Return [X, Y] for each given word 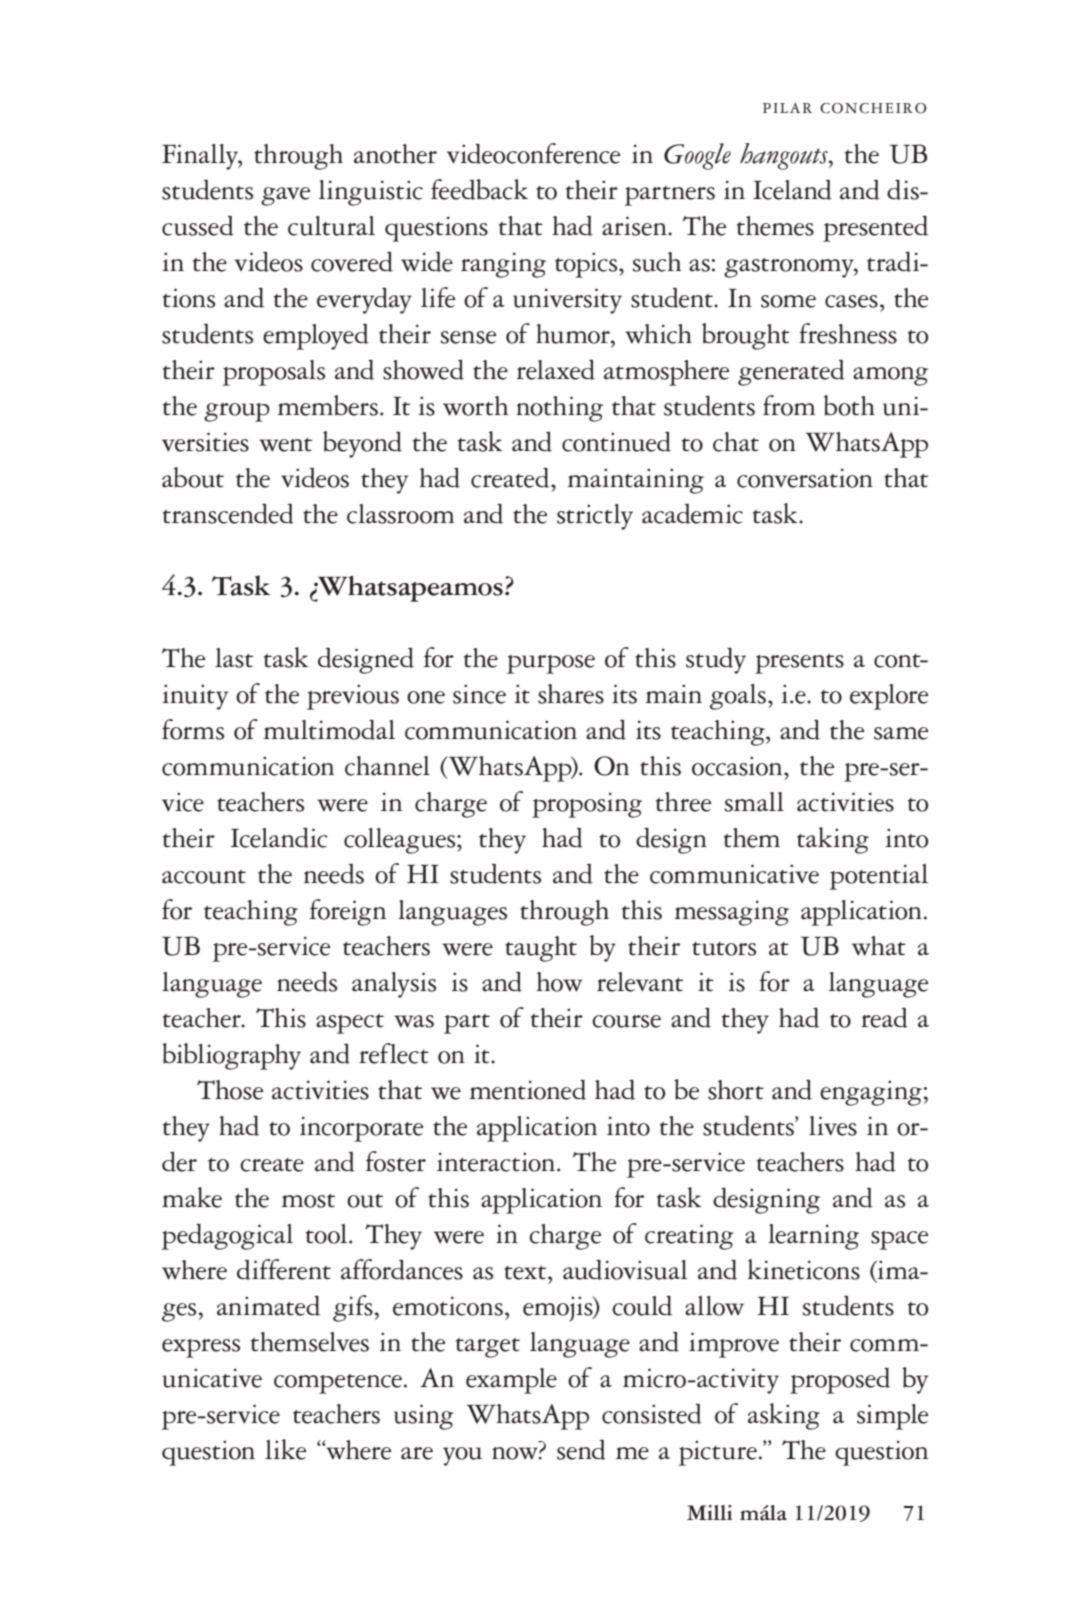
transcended [228, 514]
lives [833, 1126]
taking [833, 840]
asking [784, 1416]
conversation [805, 478]
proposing [587, 805]
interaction [497, 1162]
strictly [595, 517]
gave [285, 196]
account [204, 877]
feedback [479, 189]
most [308, 1201]
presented [875, 229]
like [285, 1449]
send [581, 1450]
